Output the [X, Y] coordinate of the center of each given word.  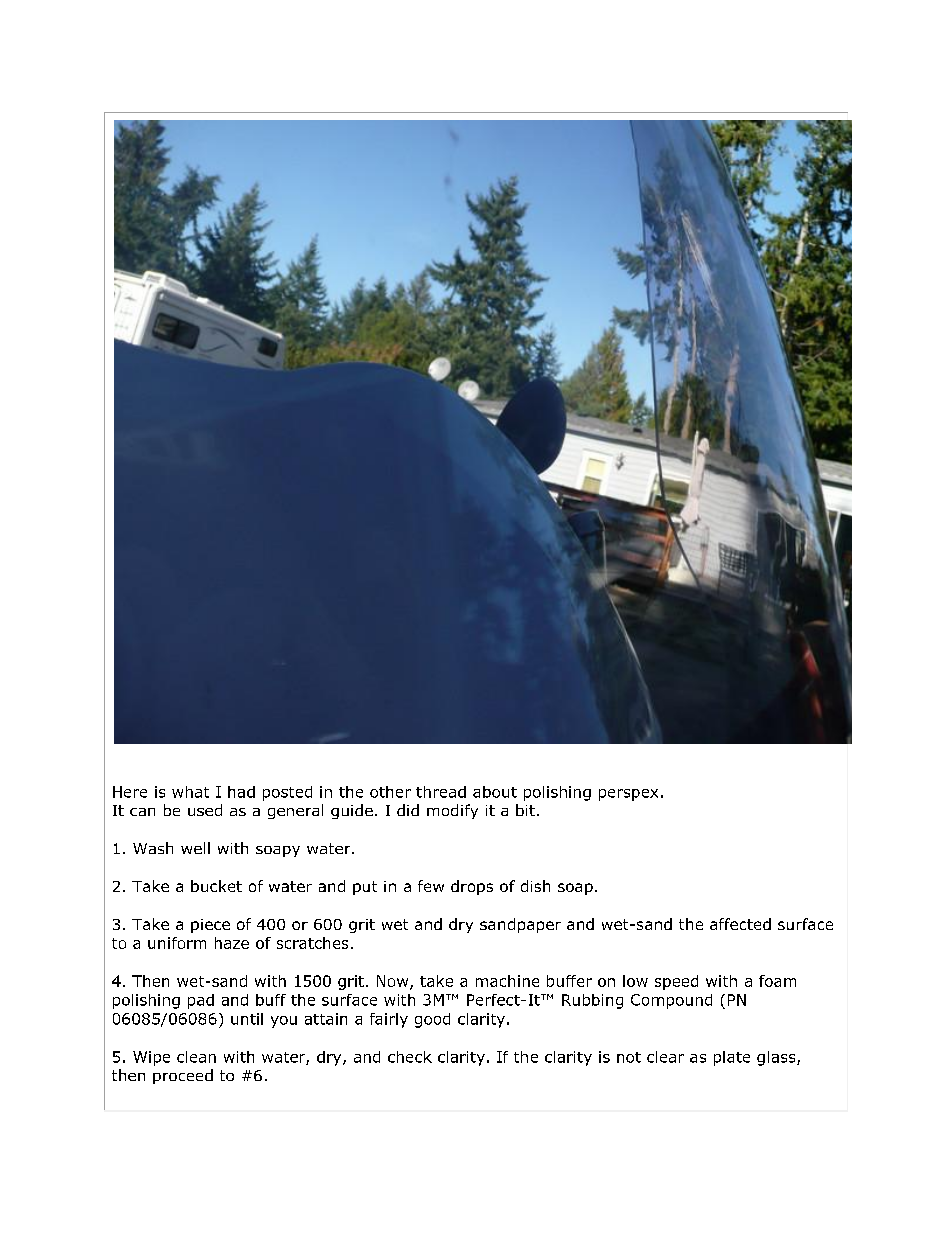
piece [210, 926]
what [190, 792]
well [195, 848]
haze [232, 943]
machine [507, 981]
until [247, 1019]
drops [472, 887]
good [432, 1020]
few [431, 886]
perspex [628, 795]
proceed [183, 1076]
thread [441, 792]
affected [740, 924]
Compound [671, 1001]
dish [535, 886]
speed [676, 982]
